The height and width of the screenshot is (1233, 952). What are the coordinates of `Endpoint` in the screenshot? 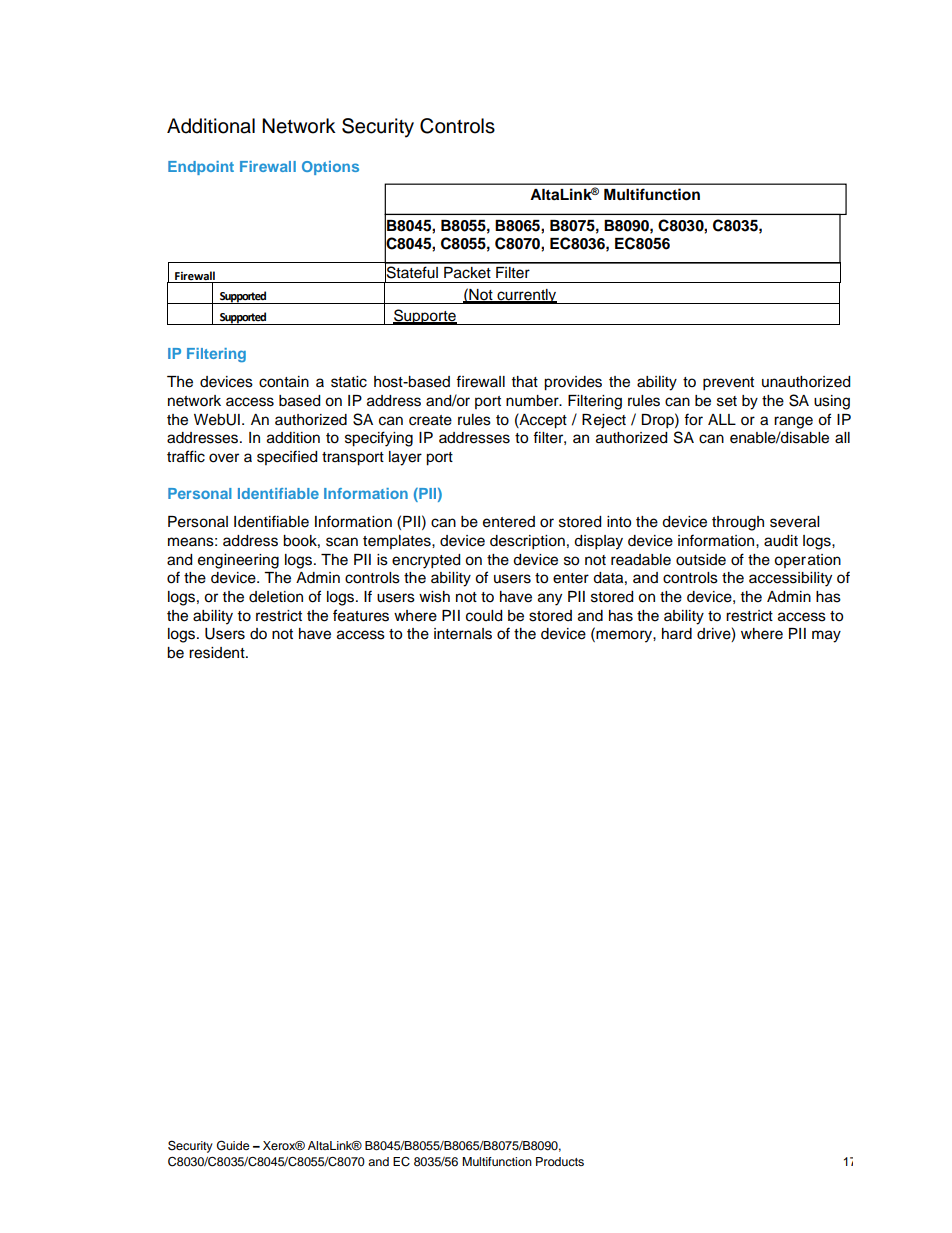 It's located at (201, 168).
